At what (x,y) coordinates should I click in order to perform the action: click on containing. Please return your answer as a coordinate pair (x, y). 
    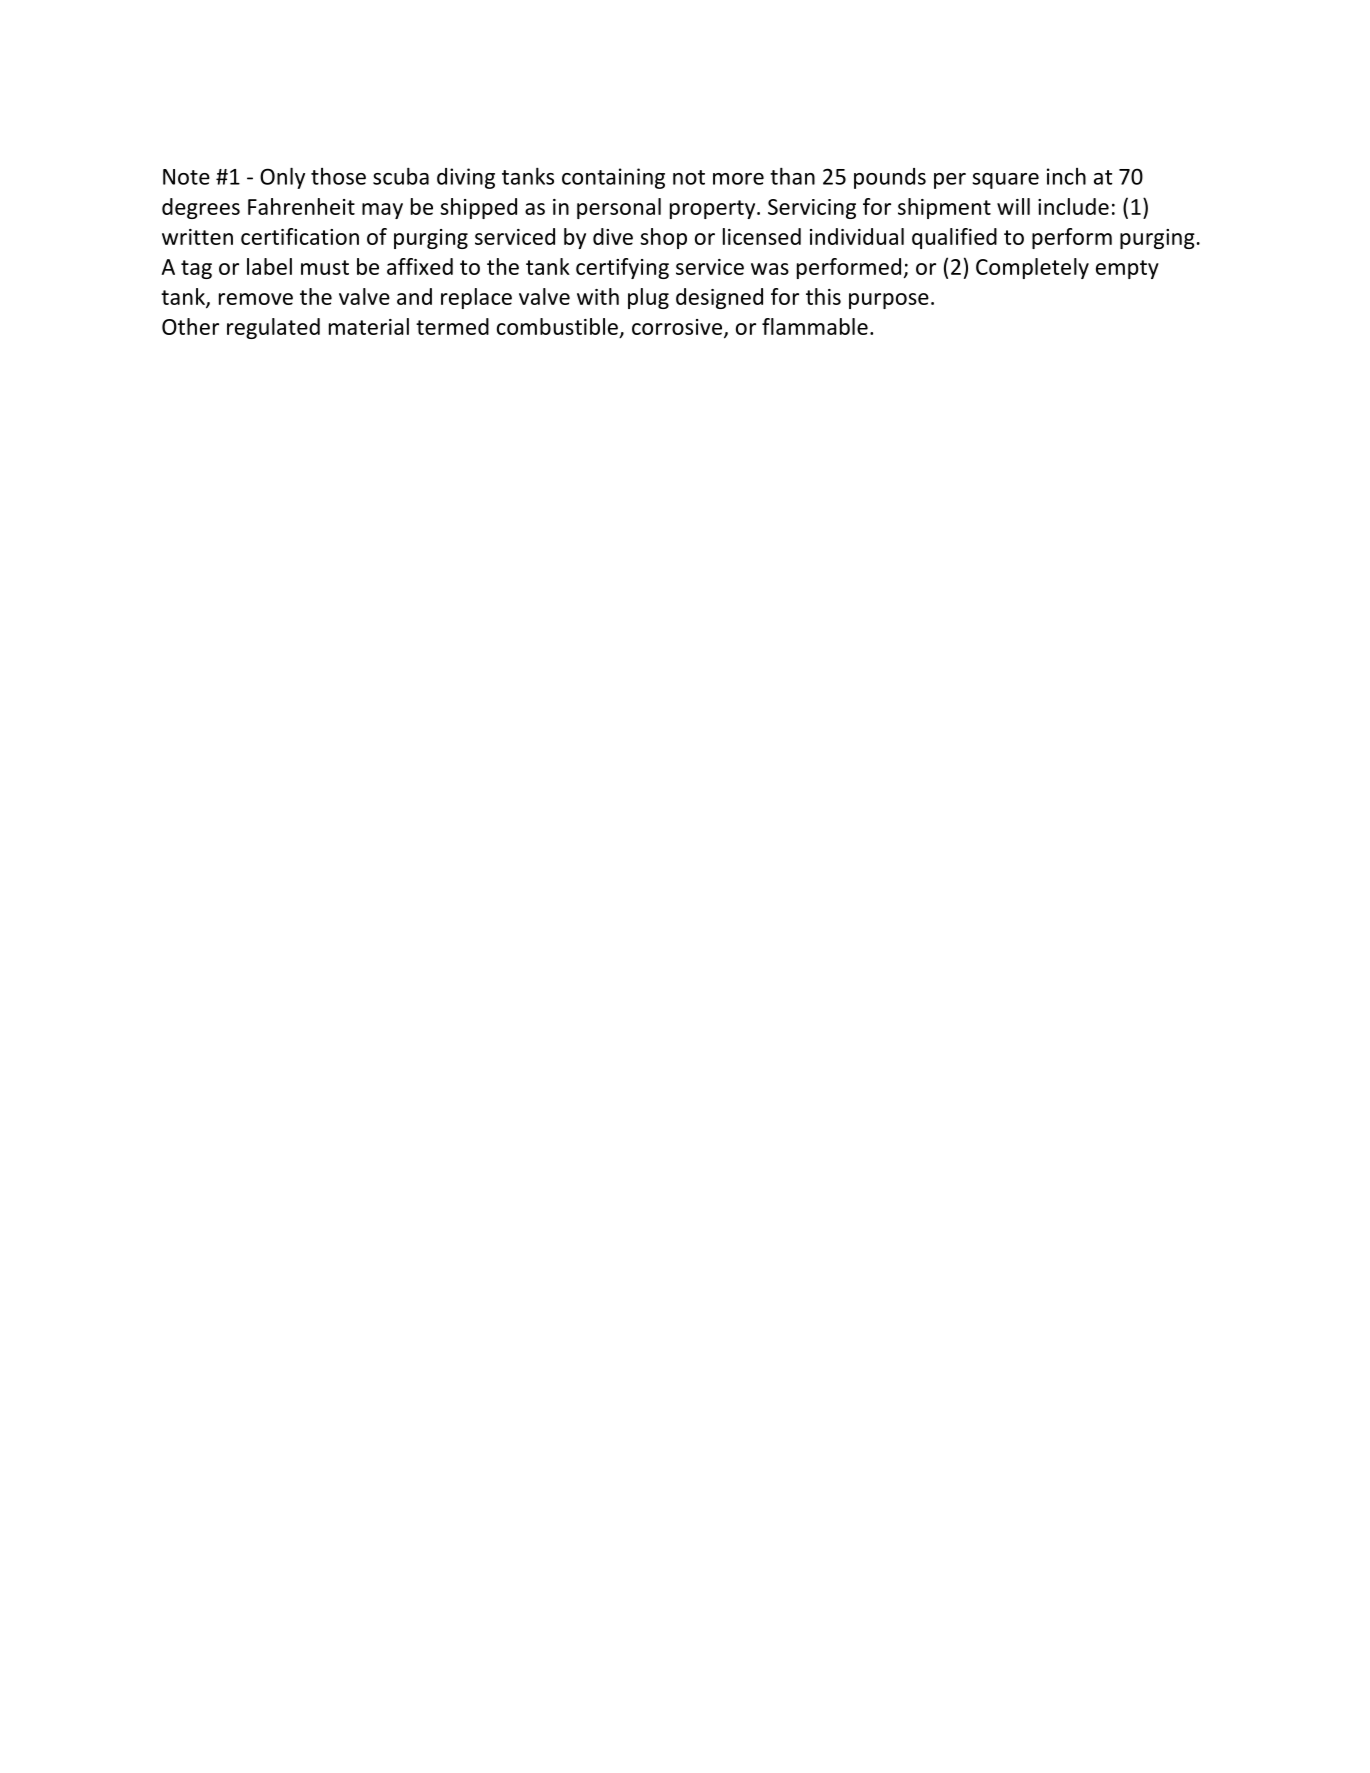
    Looking at the image, I should click on (613, 178).
